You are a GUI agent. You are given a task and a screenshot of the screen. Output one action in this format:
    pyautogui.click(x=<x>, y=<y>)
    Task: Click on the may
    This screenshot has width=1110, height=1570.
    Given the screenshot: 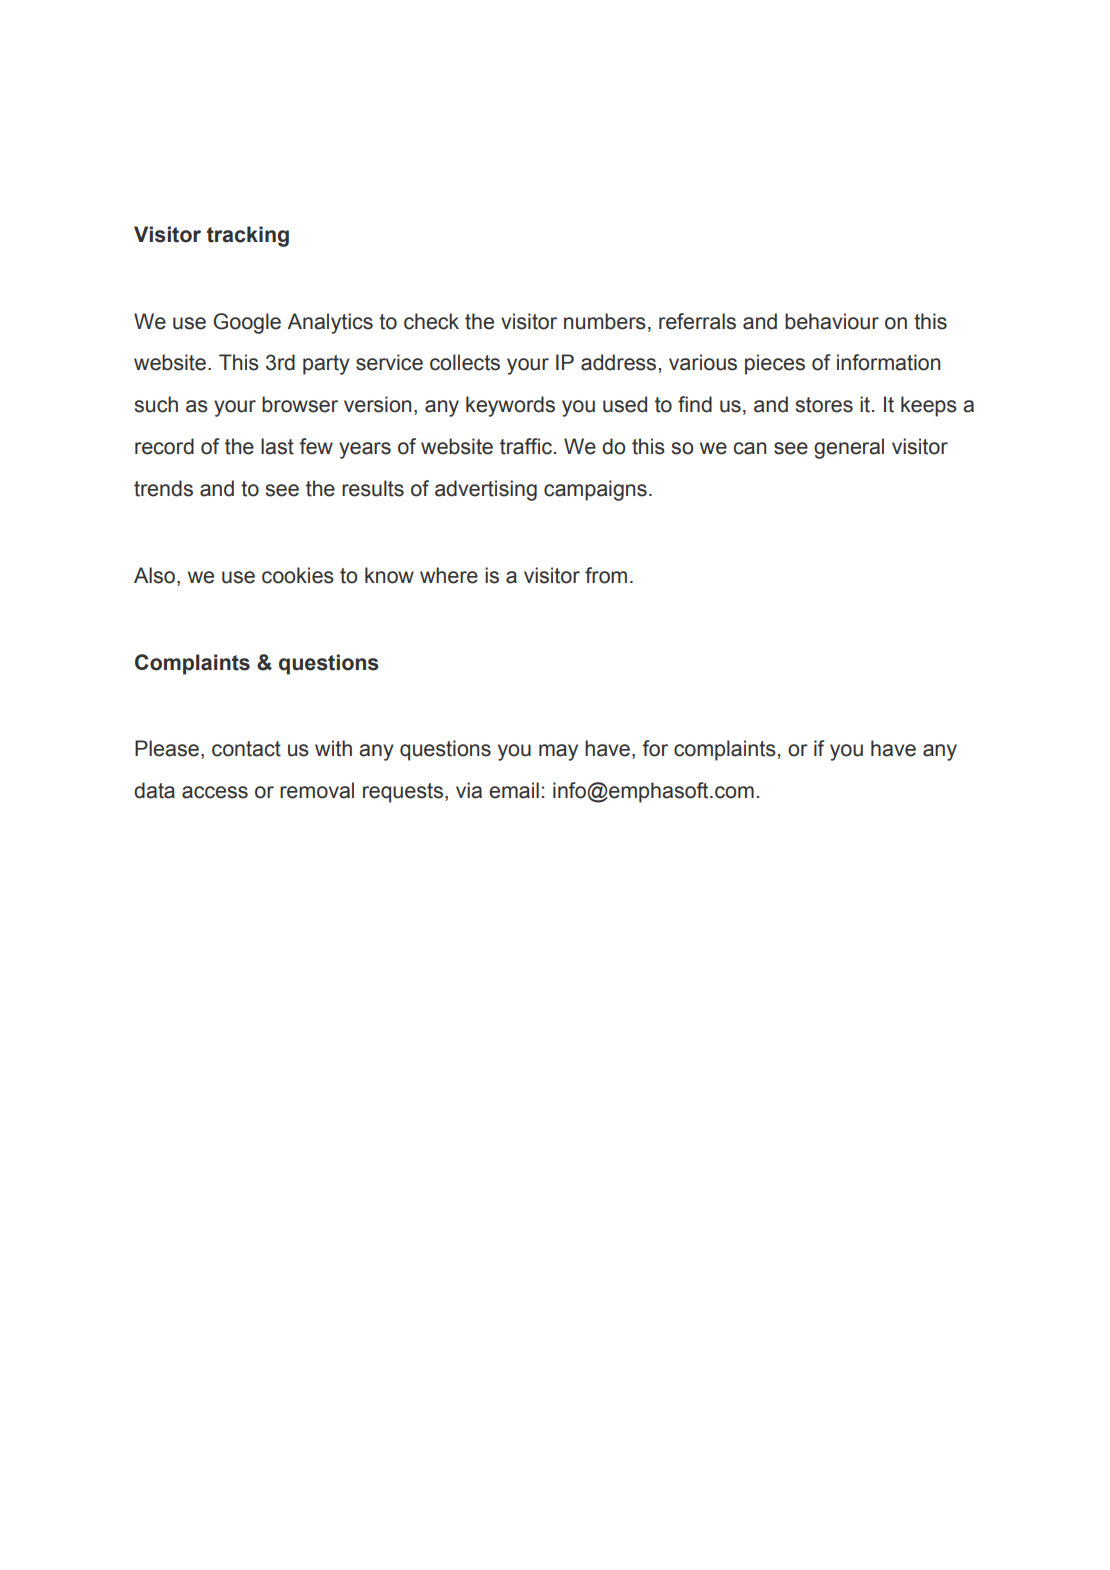 What is the action you would take?
    pyautogui.click(x=558, y=752)
